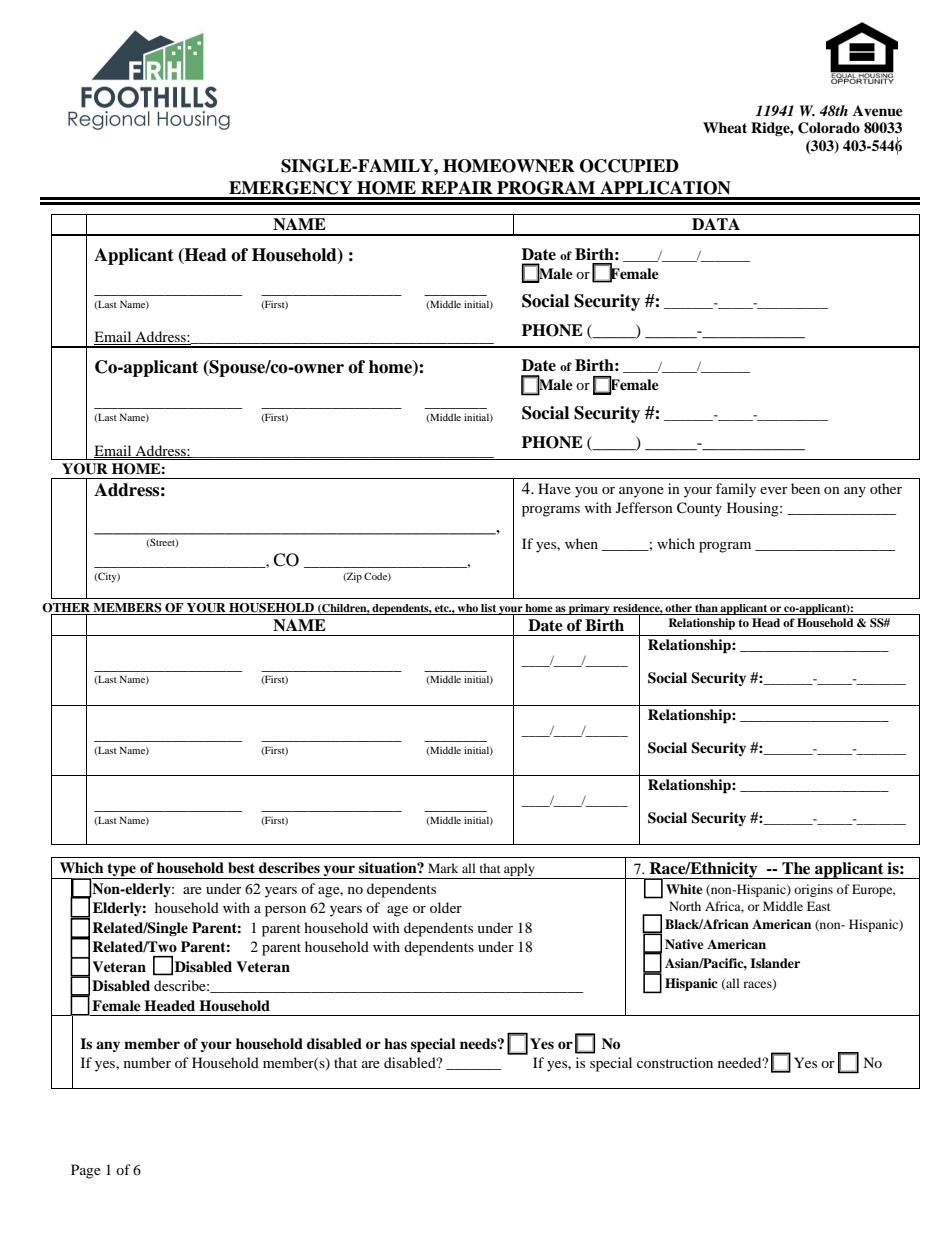 The image size is (952, 1233). Describe the element at coordinates (774, 490) in the screenshot. I see `ever` at that location.
